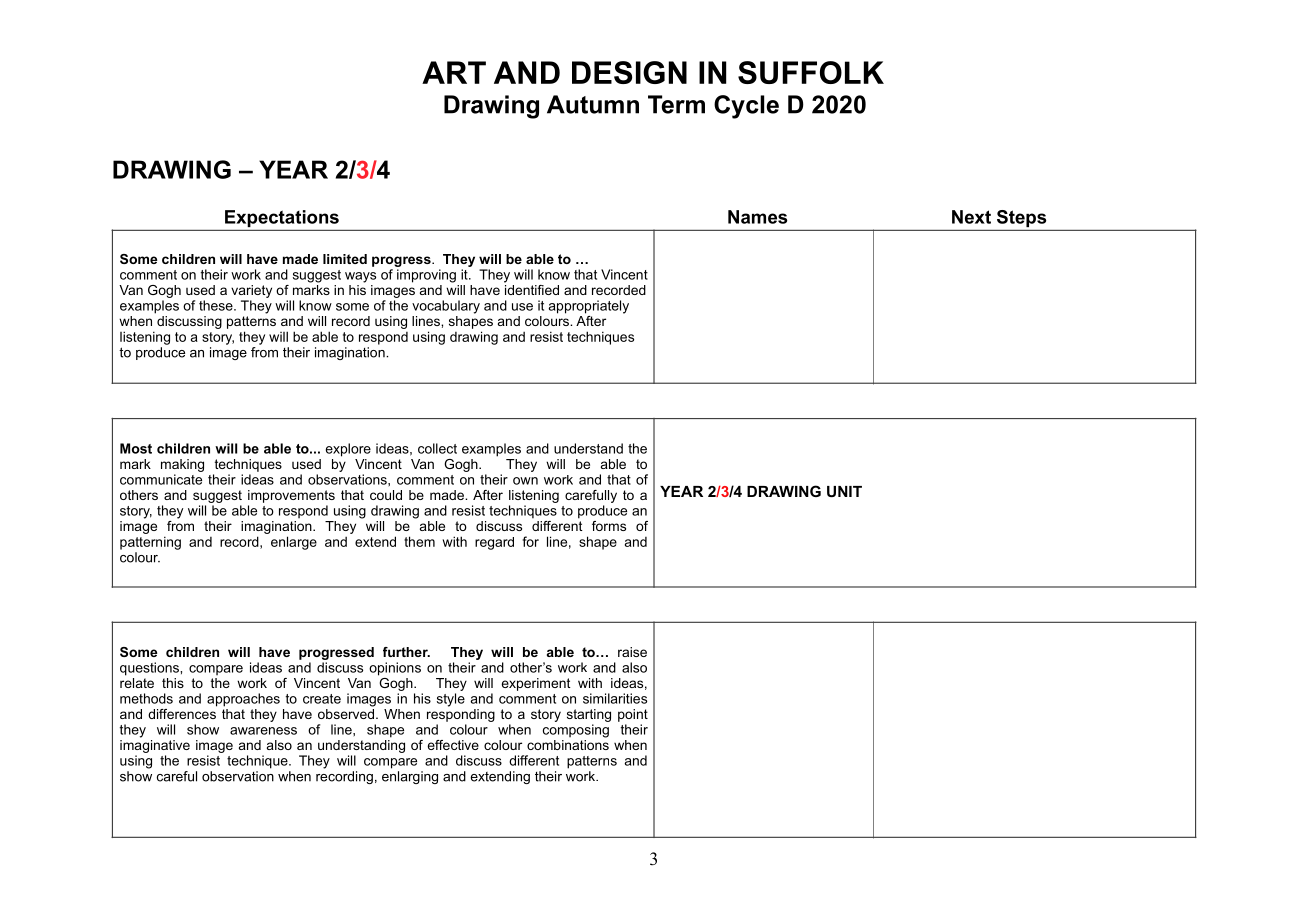 The height and width of the document is (924, 1308). Describe the element at coordinates (282, 218) in the document. I see `Expectations` at that location.
